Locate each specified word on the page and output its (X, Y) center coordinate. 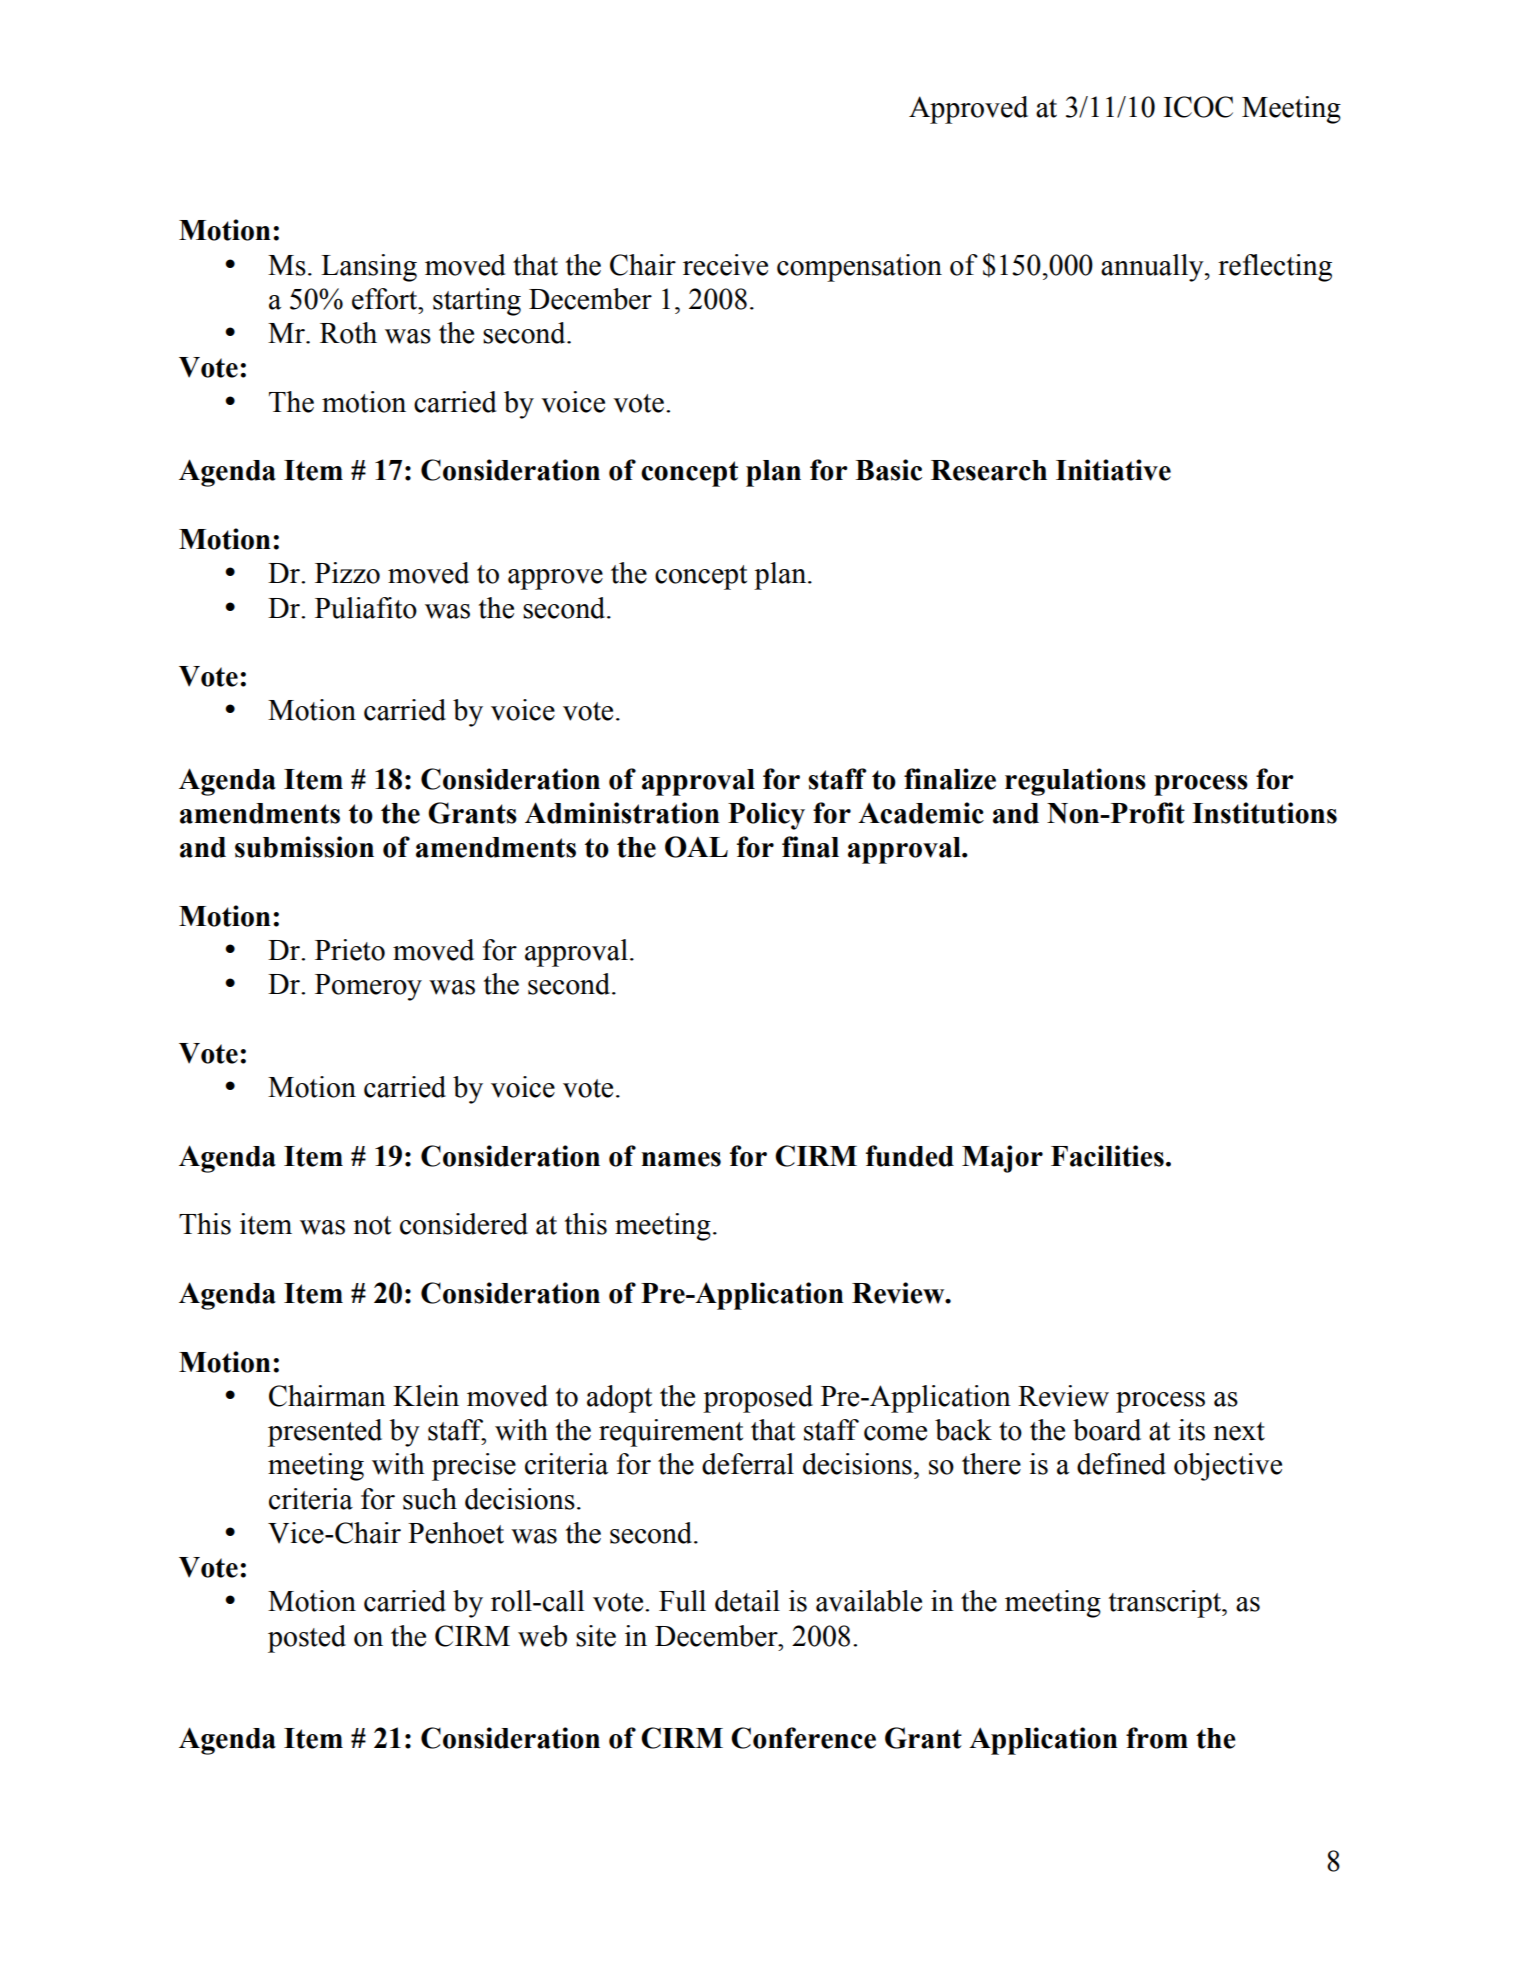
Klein (426, 1396)
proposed (758, 1399)
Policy (766, 816)
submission (304, 847)
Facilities (1107, 1156)
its (1191, 1430)
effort (386, 299)
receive (725, 265)
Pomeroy (368, 987)
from (1157, 1738)
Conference (803, 1738)
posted (307, 1639)
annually (1153, 268)
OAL (696, 847)
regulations (1075, 782)
